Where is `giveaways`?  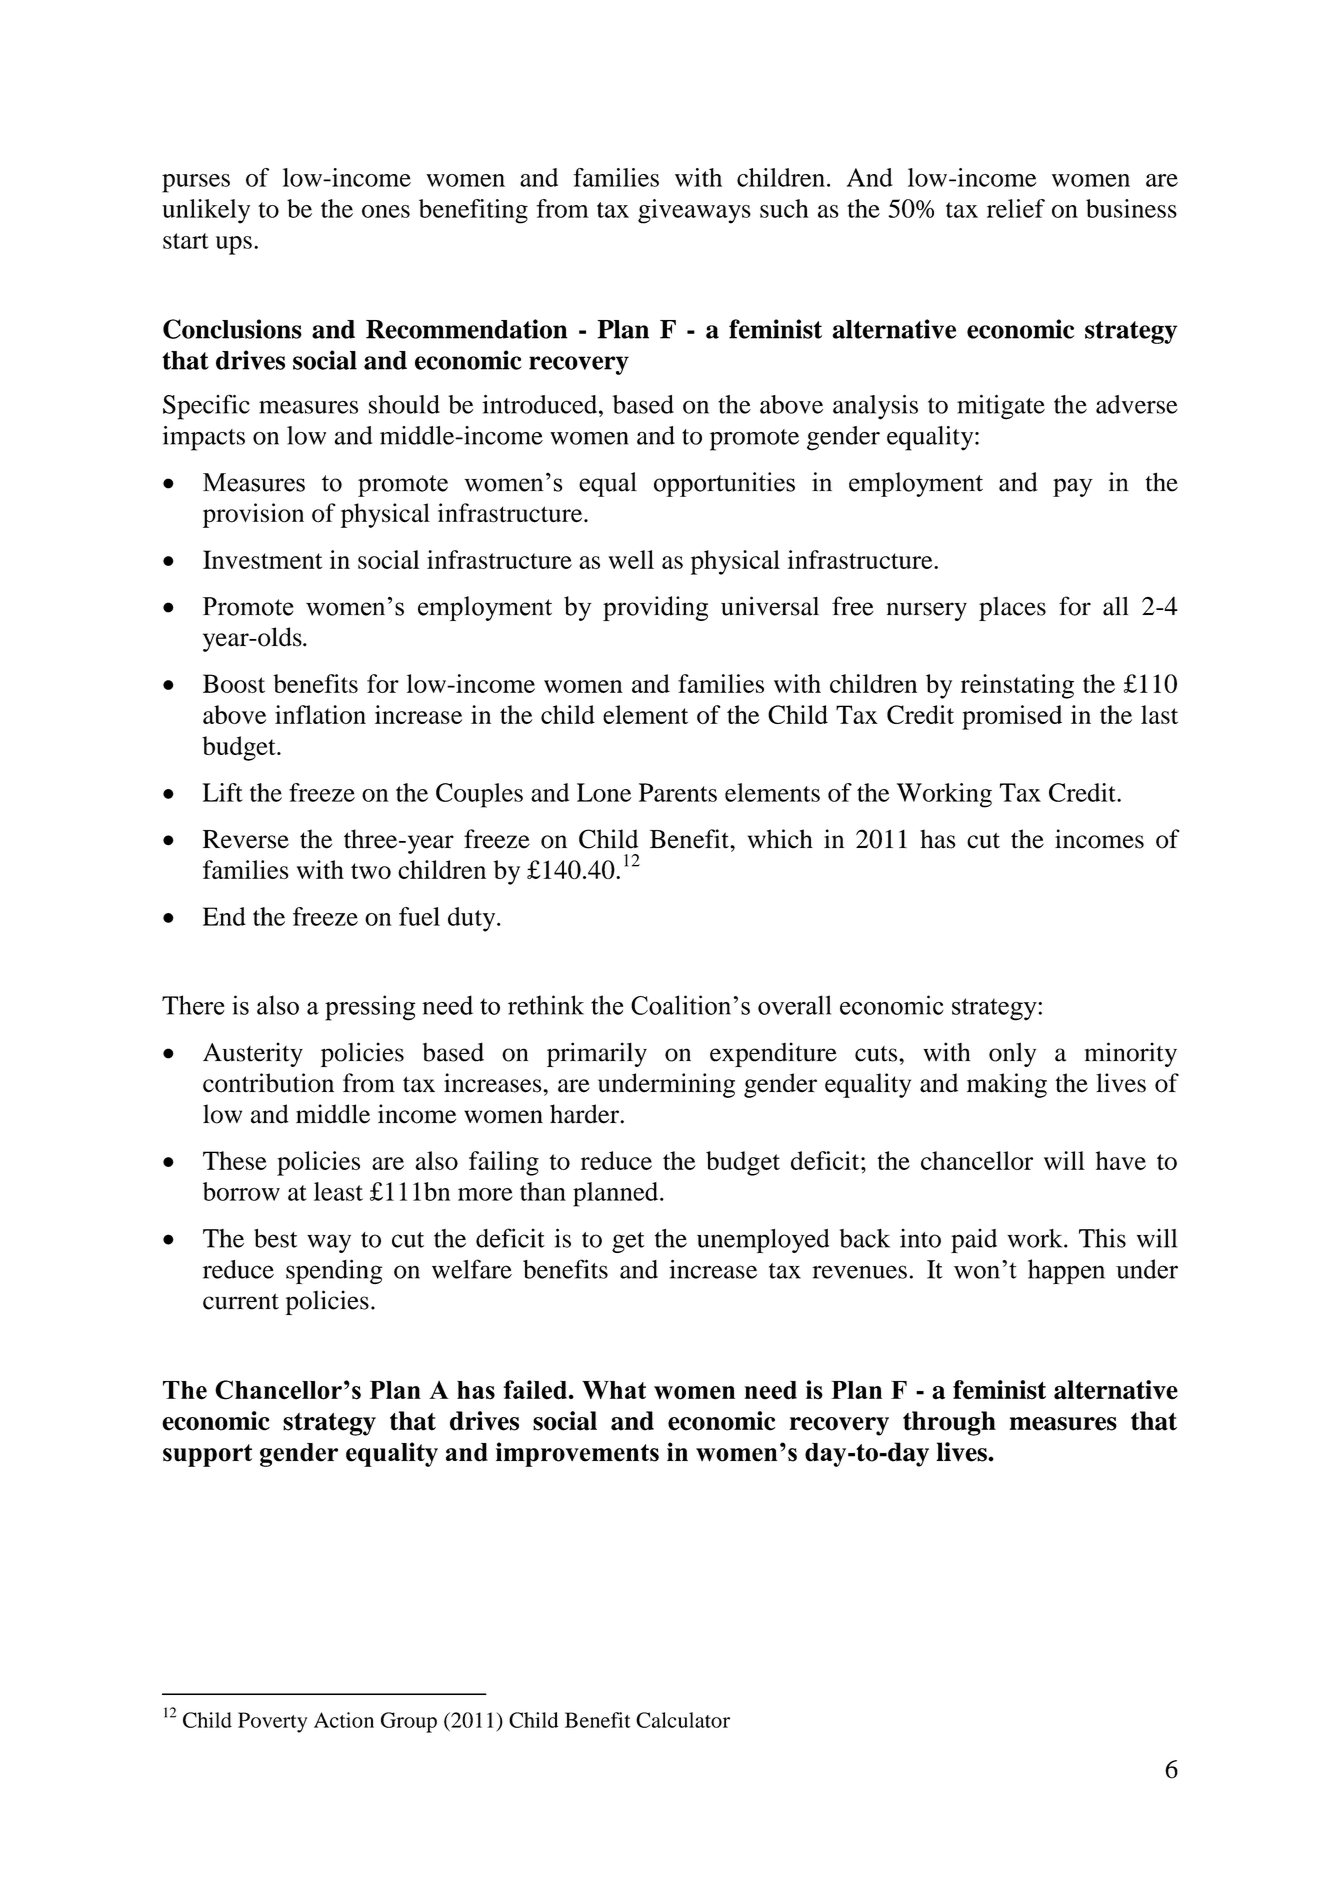
giveaways is located at coordinates (694, 211).
